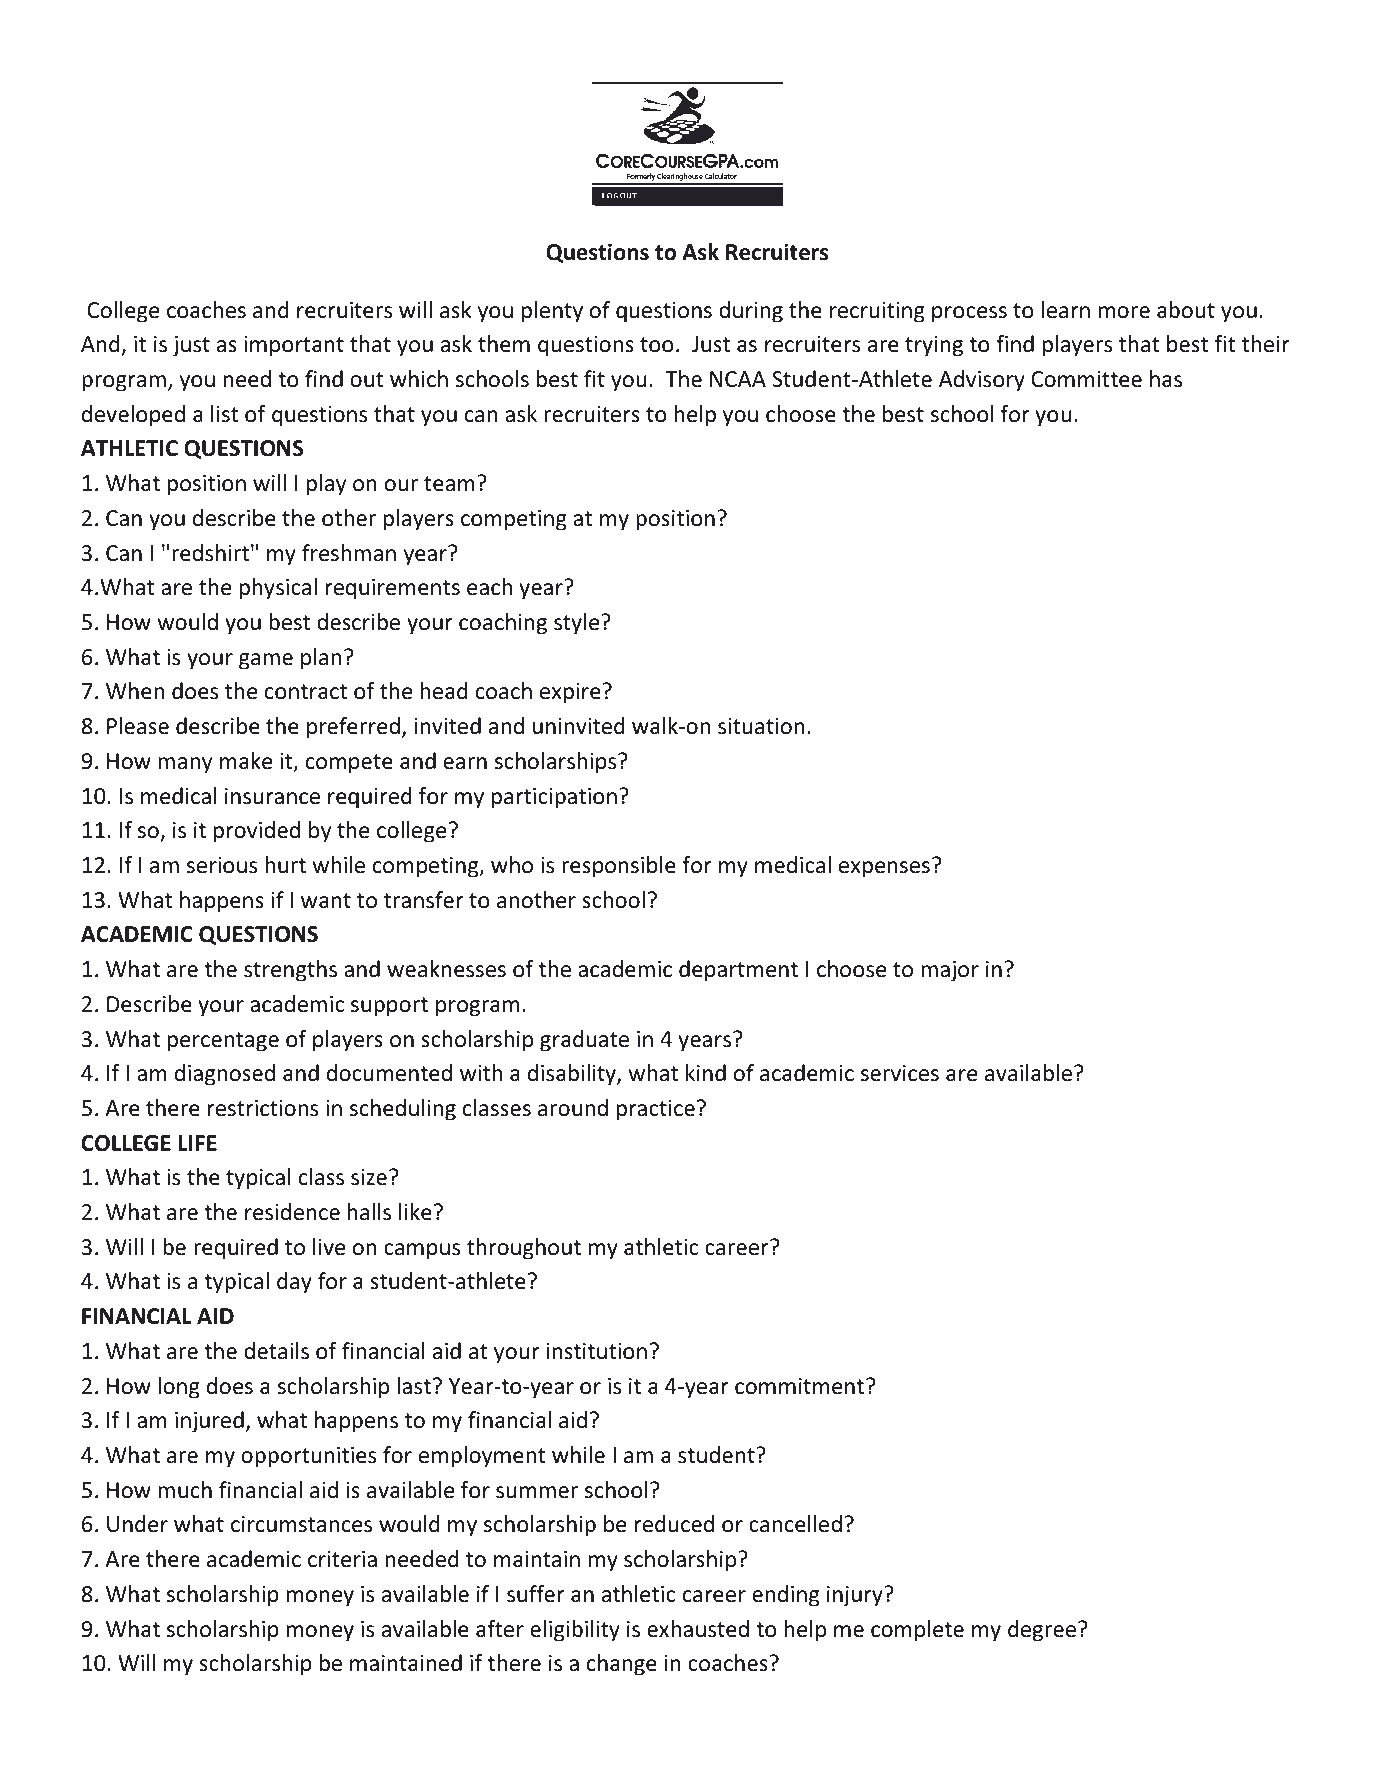  What do you see at coordinates (884, 869) in the screenshot?
I see `expenses` at bounding box center [884, 869].
